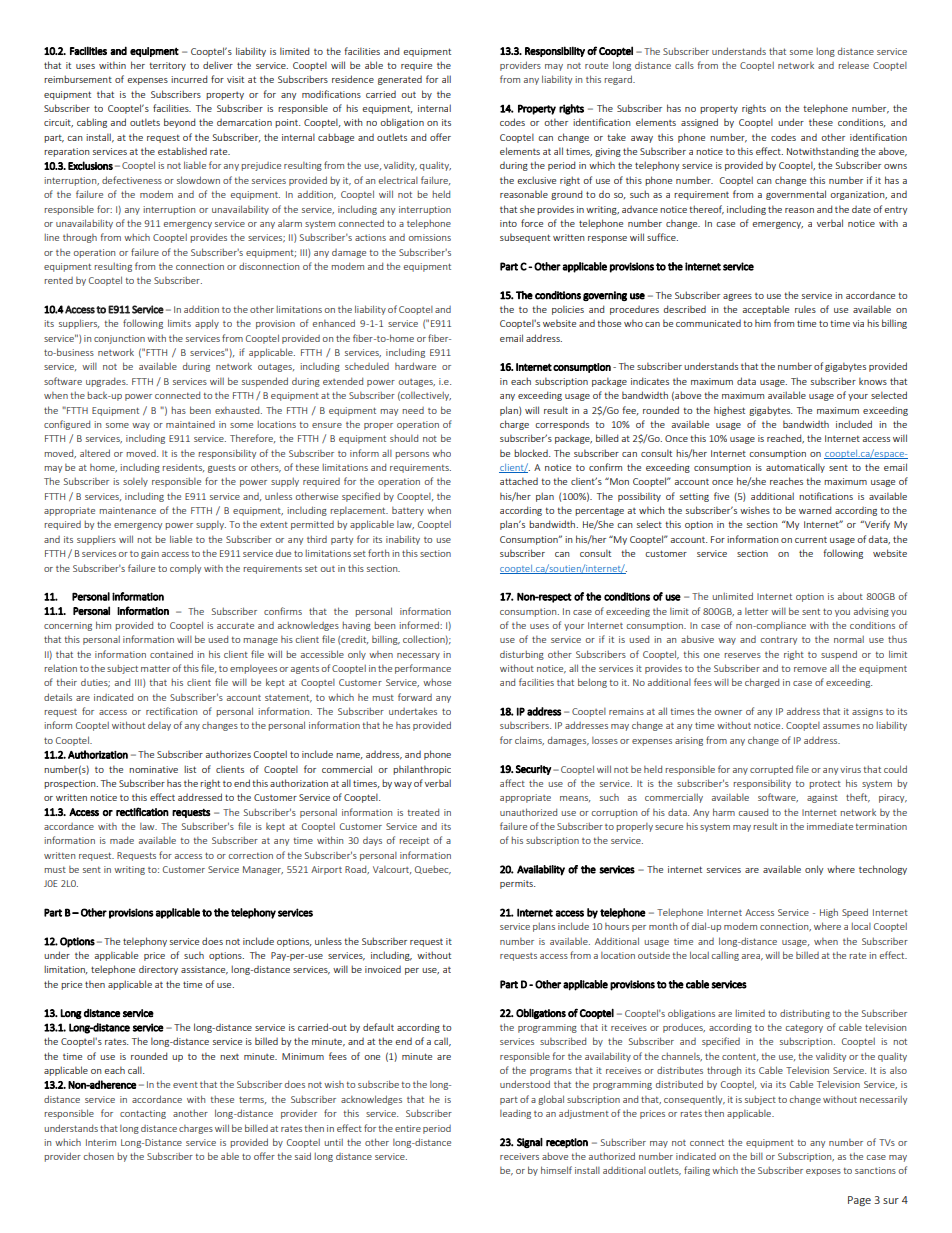 Image resolution: width=952 pixels, height=1233 pixels. Describe the element at coordinates (122, 840) in the document. I see `made` at that location.
